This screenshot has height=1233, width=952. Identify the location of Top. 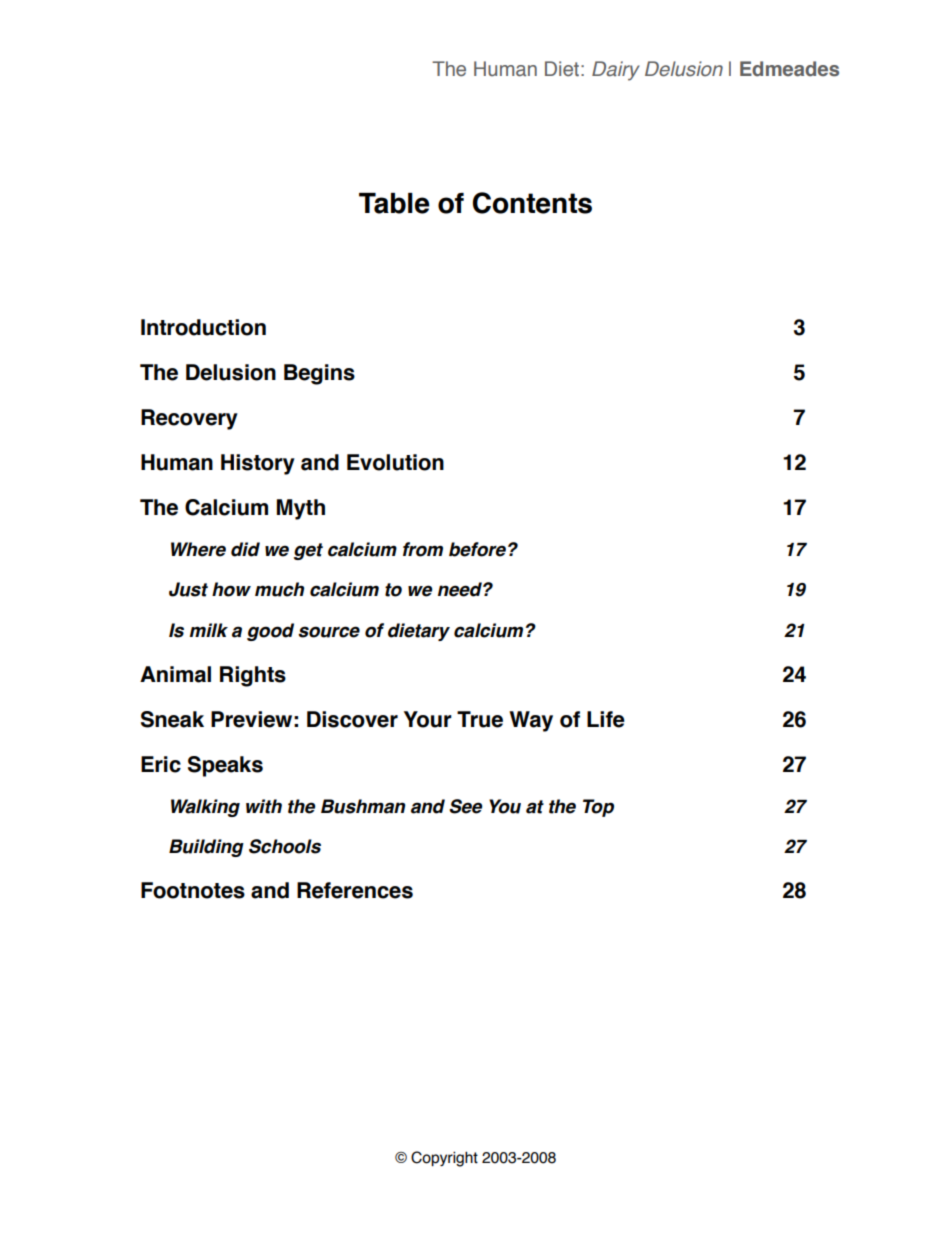
(598, 808).
